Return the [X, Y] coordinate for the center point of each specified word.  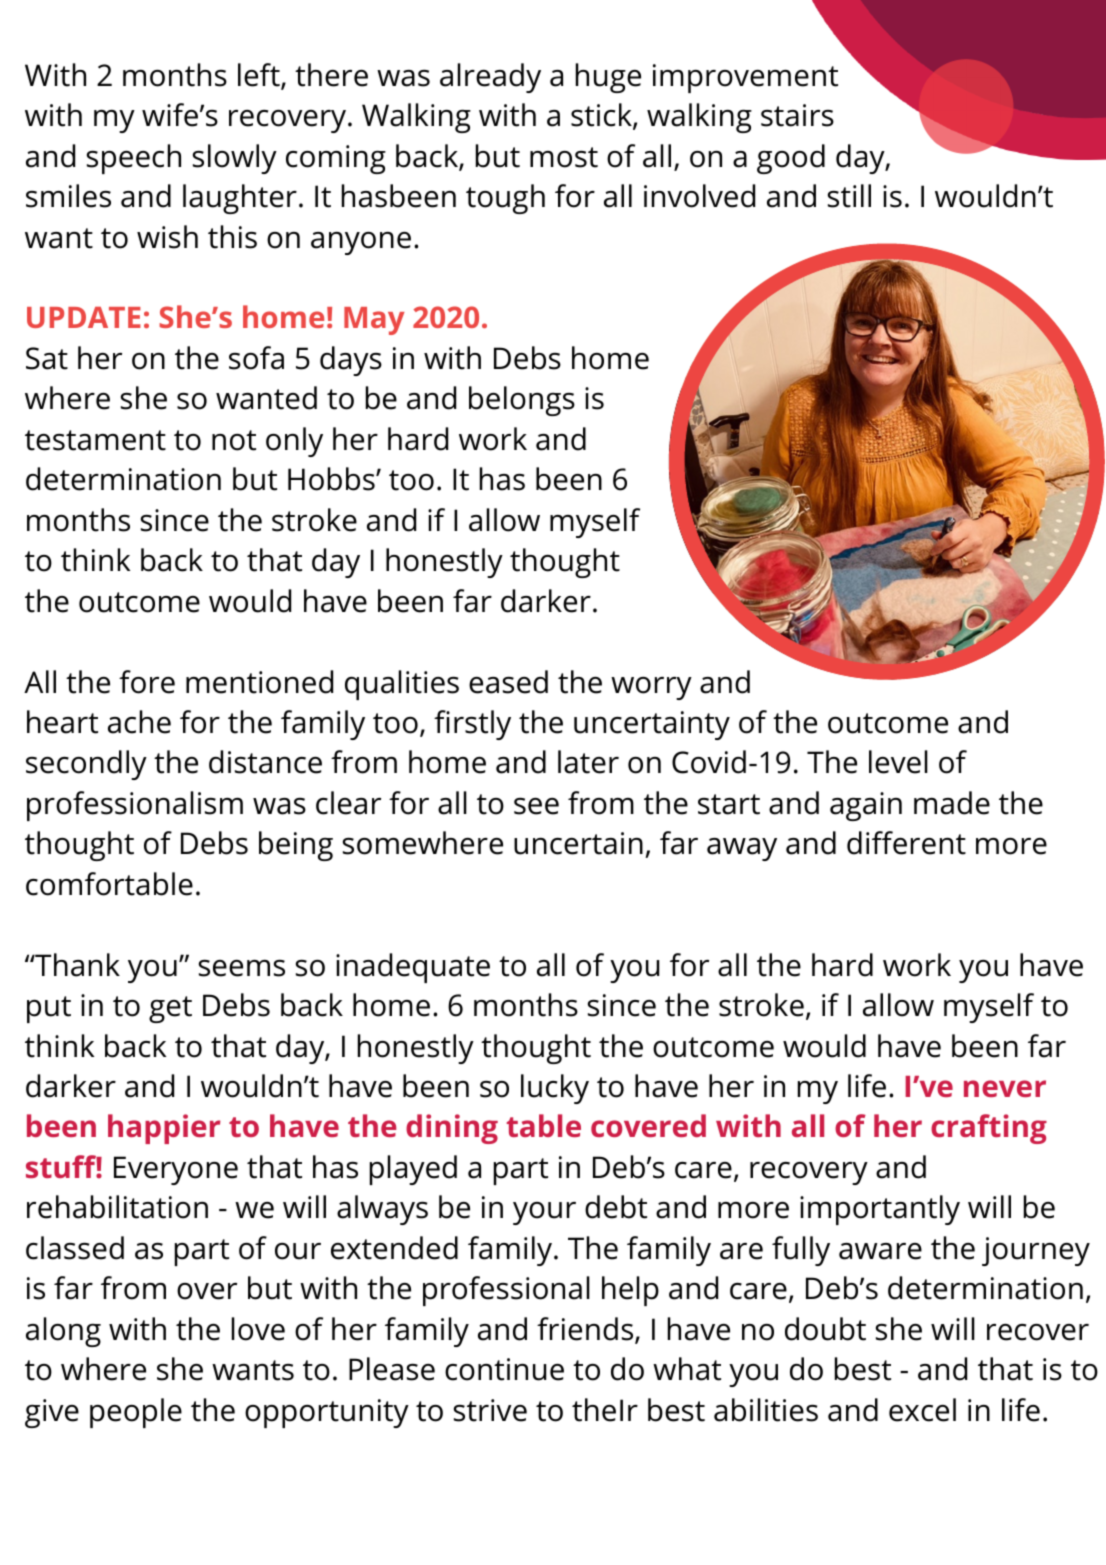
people [136, 1413]
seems [242, 968]
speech [134, 159]
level [898, 762]
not [234, 440]
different [906, 843]
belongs [522, 401]
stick [602, 116]
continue [504, 1369]
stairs [797, 115]
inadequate [413, 968]
